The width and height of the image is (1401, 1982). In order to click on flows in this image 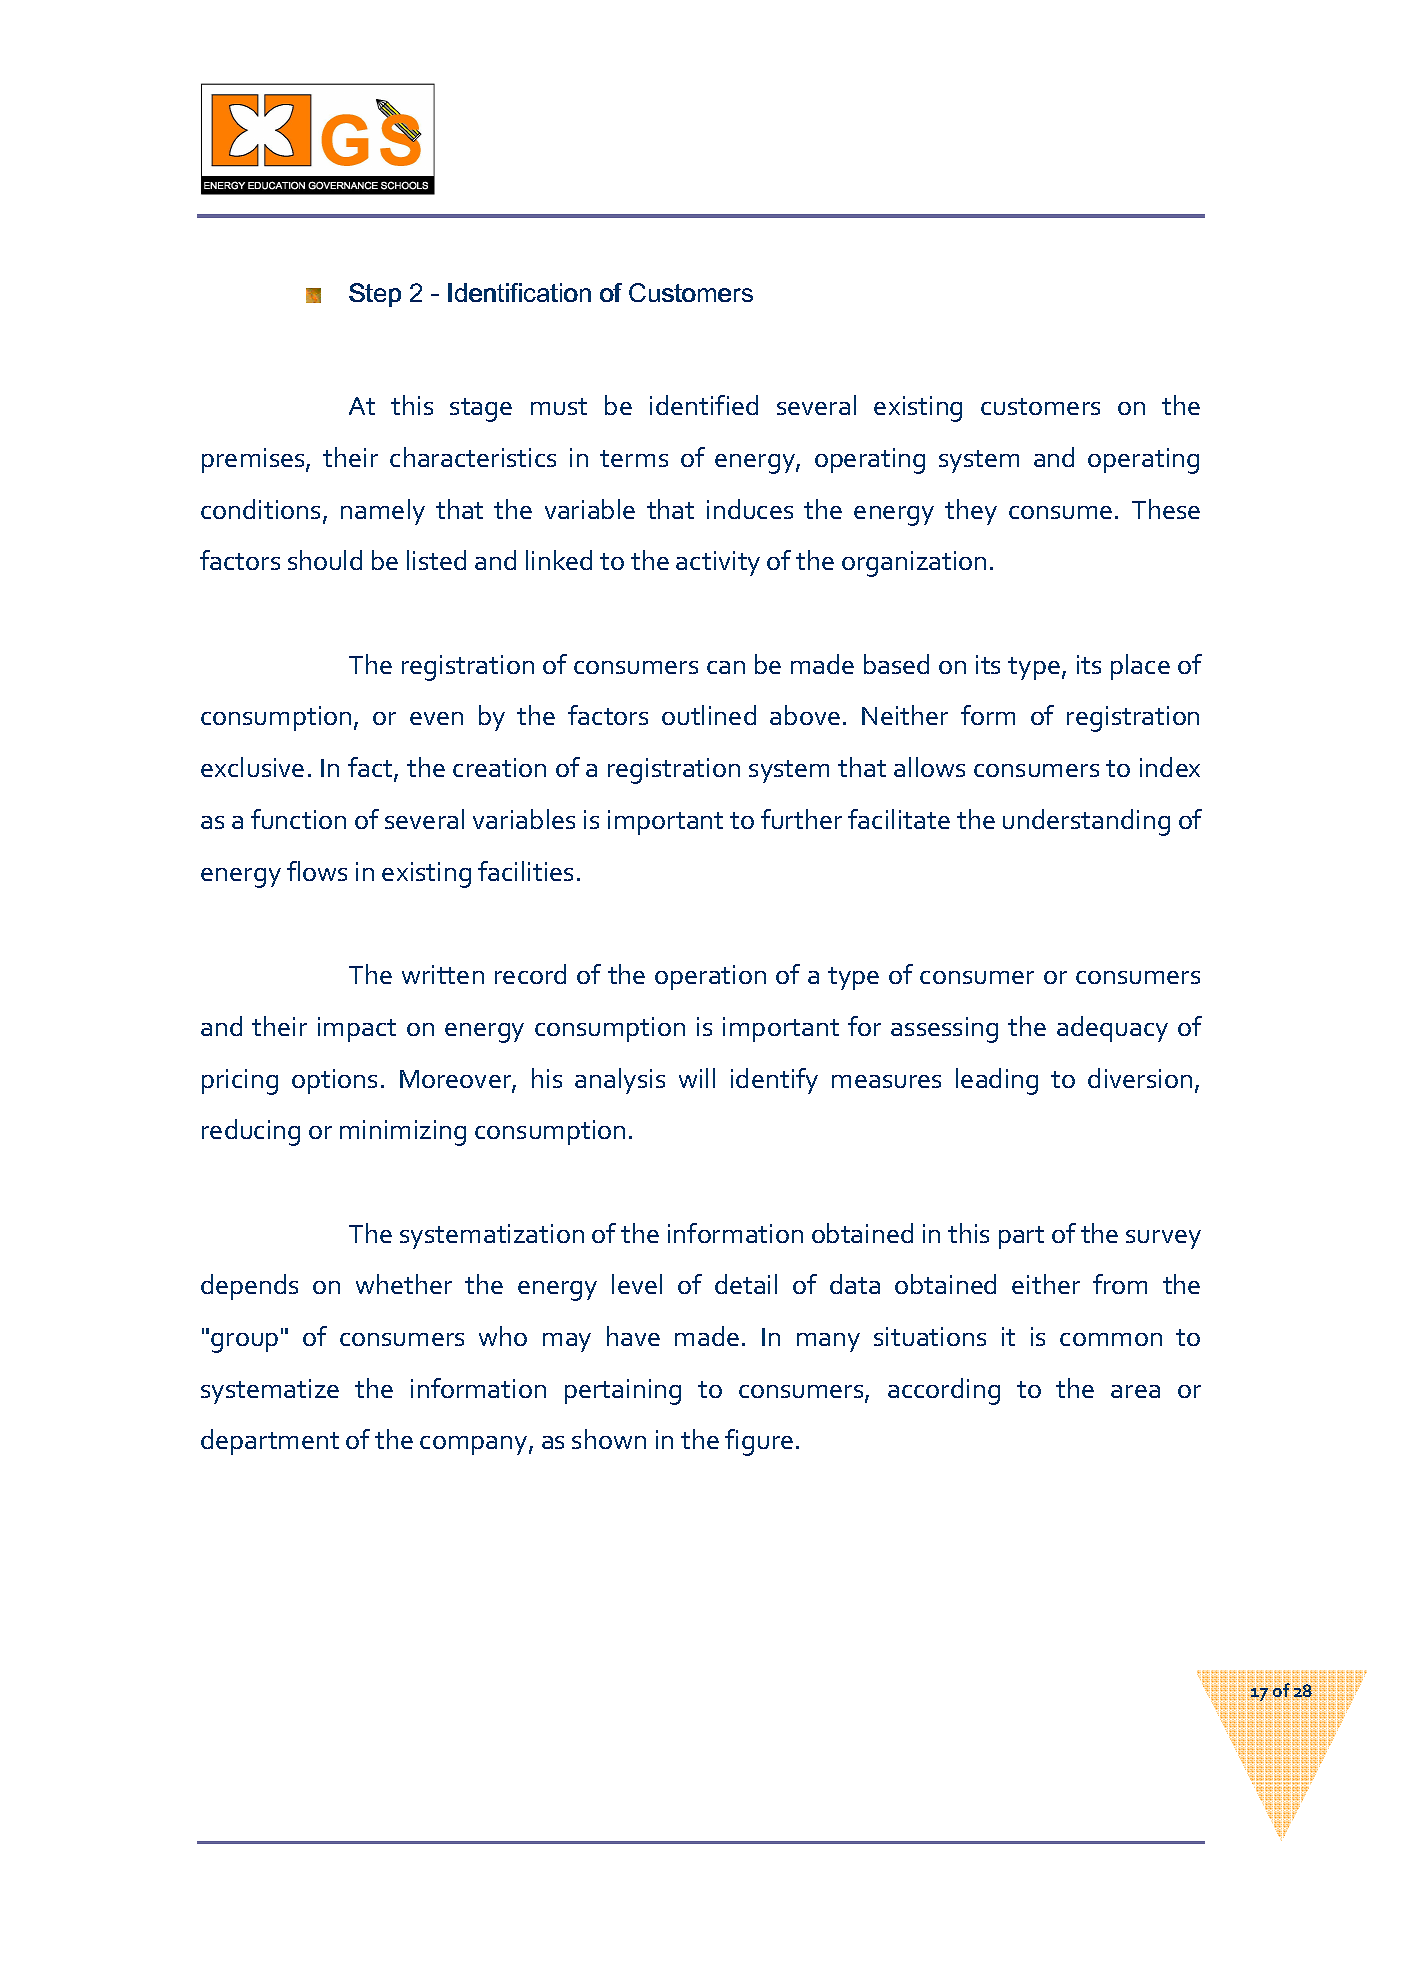, I will do `click(317, 871)`.
